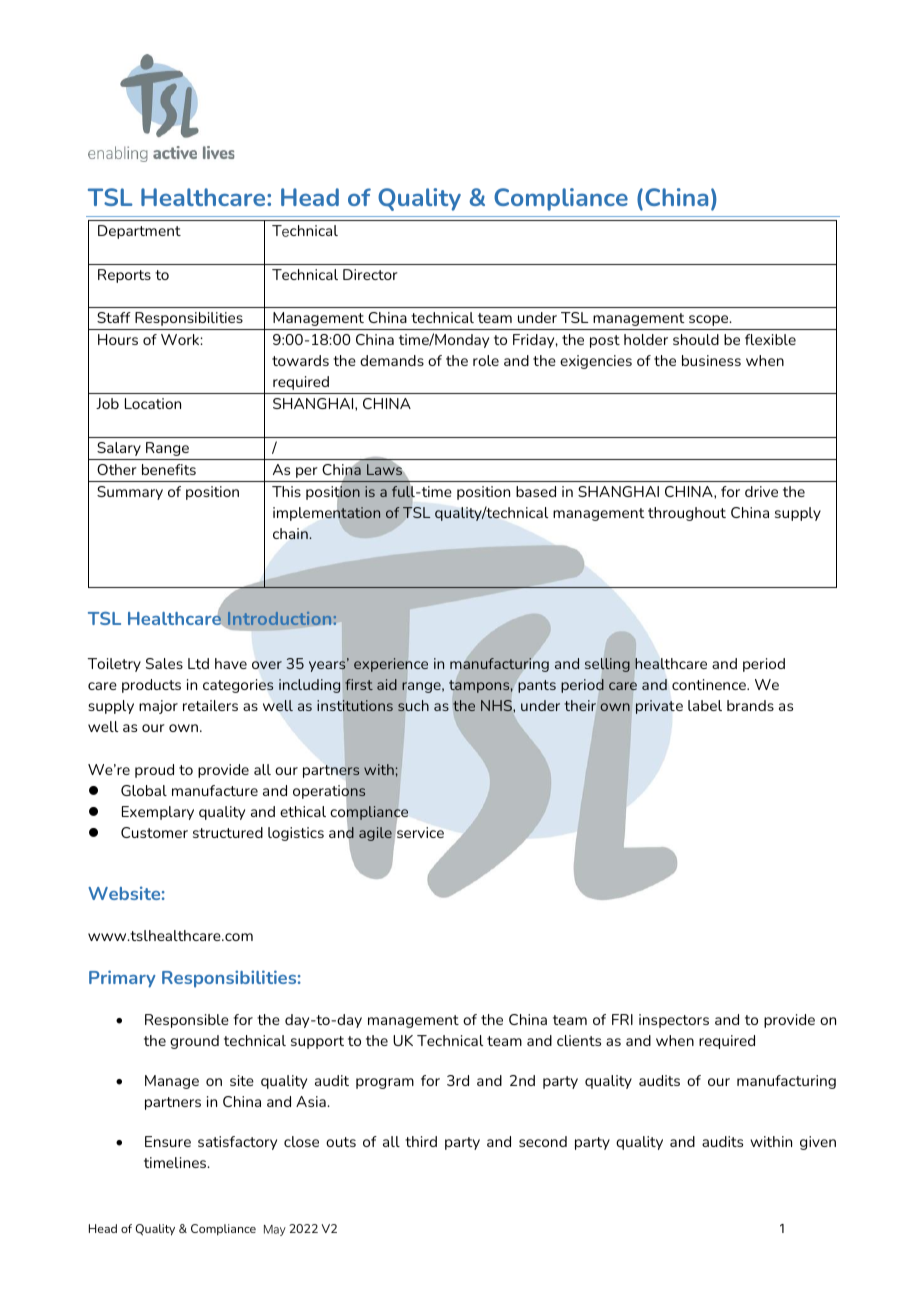  I want to click on Ensure, so click(168, 1141).
